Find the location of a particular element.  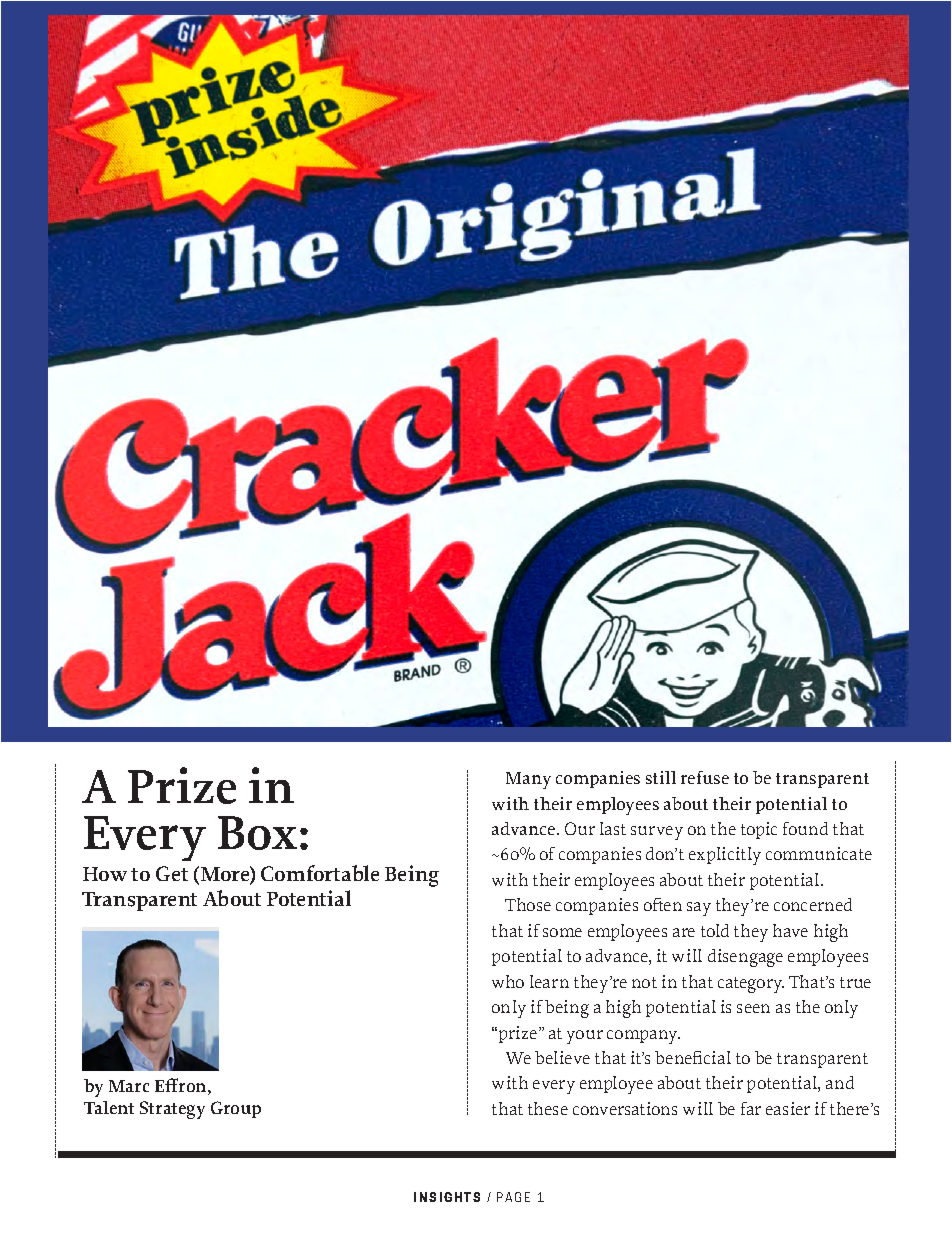

who is located at coordinates (508, 981).
